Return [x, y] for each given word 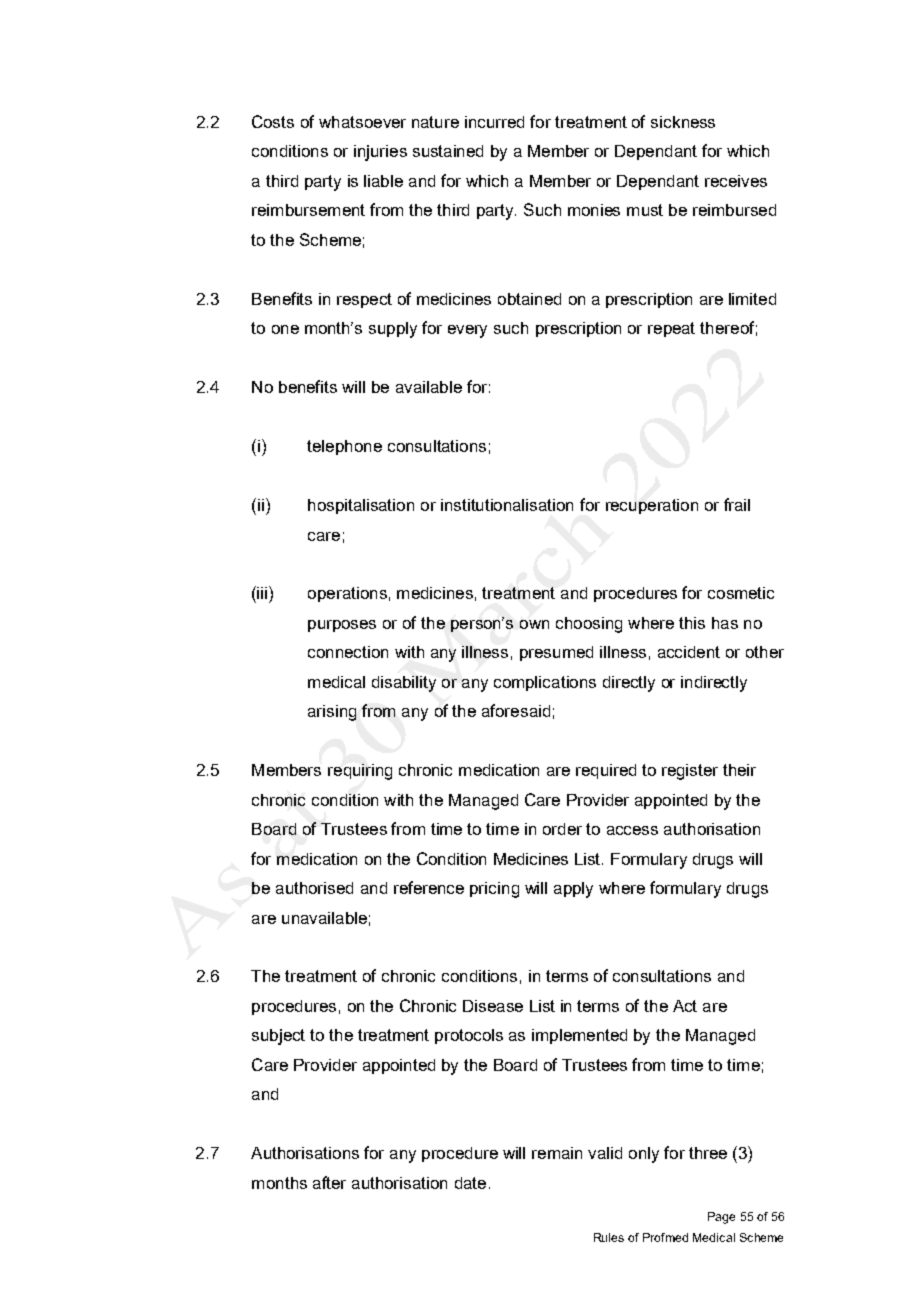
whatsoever [362, 122]
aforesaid [516, 710]
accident [689, 652]
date [470, 1183]
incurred [494, 122]
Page [721, 1218]
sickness [683, 122]
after [329, 1182]
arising [332, 713]
